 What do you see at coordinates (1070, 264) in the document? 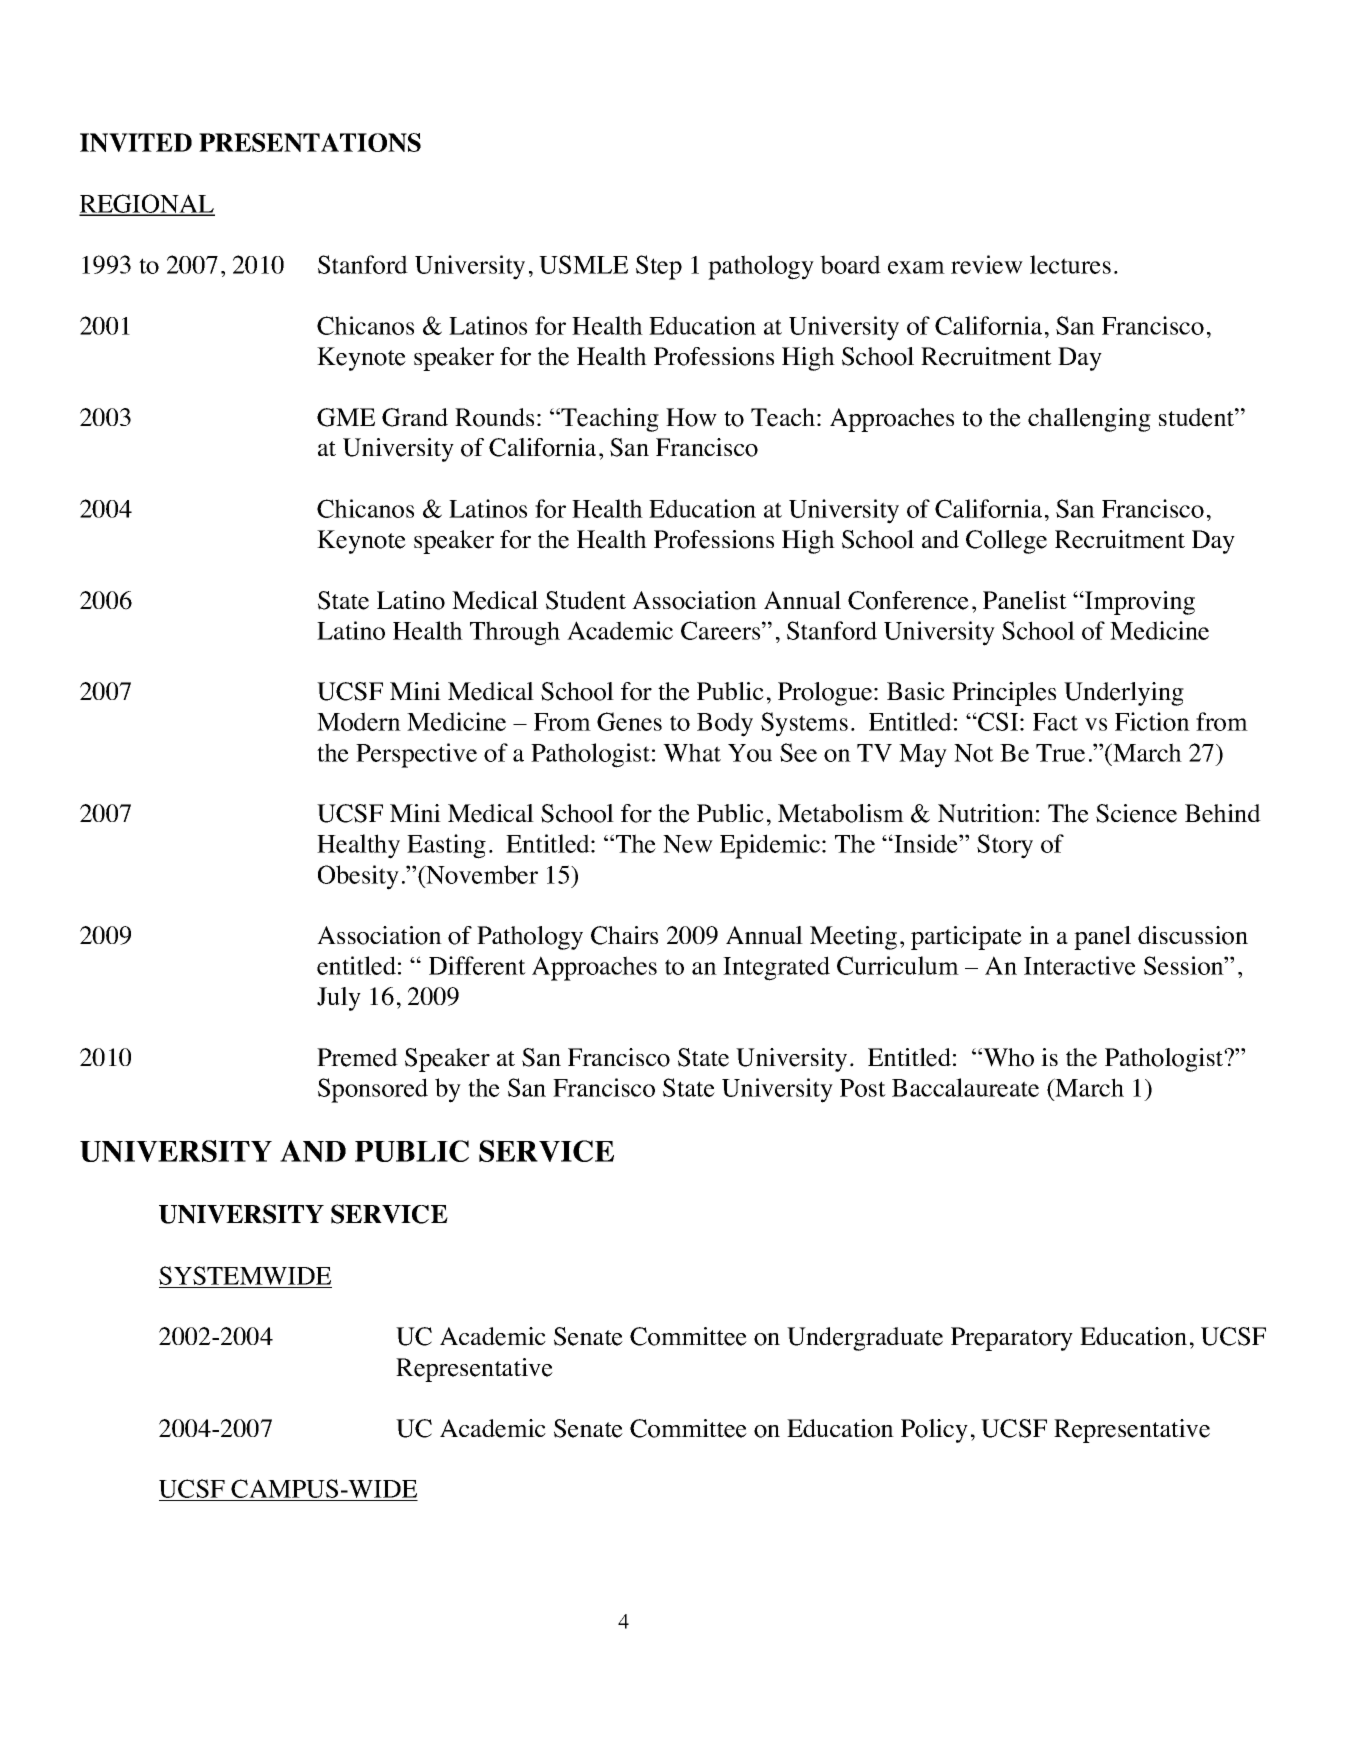
I see `lectures` at bounding box center [1070, 264].
